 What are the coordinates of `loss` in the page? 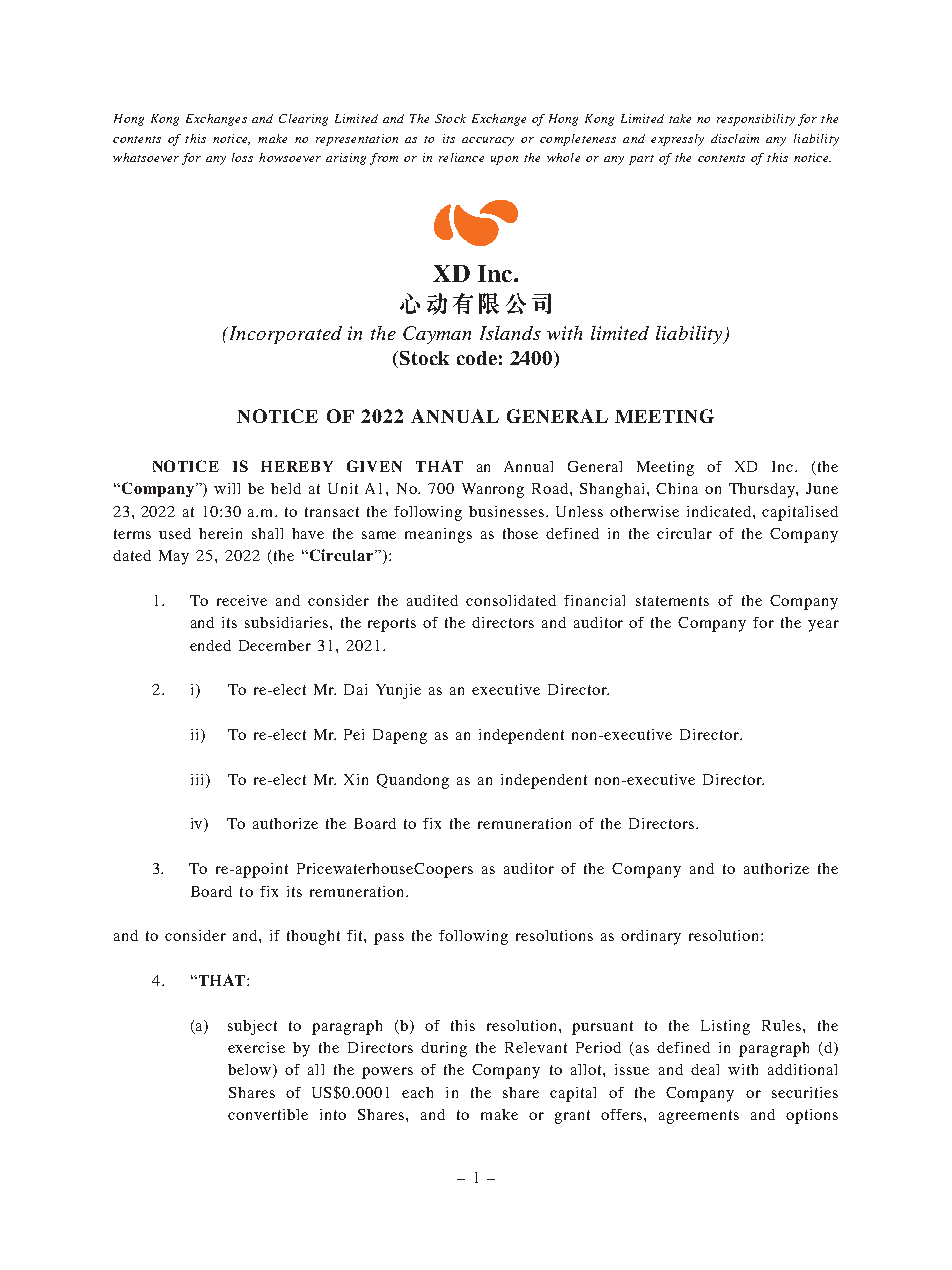 It's located at (242, 157).
